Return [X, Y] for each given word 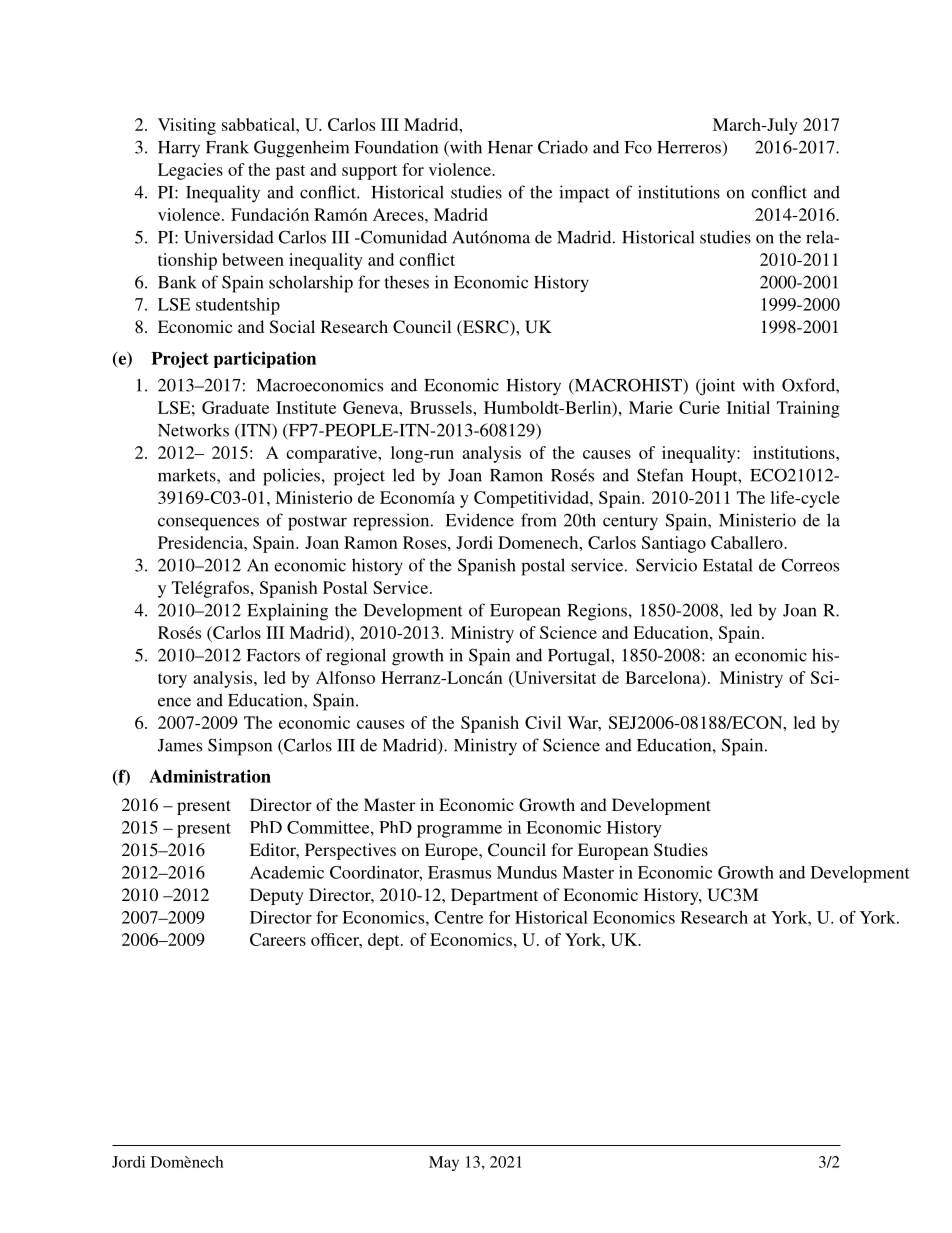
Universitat [554, 678]
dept [385, 941]
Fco [638, 147]
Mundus [527, 872]
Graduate [235, 407]
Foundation [396, 147]
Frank [227, 147]
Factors [273, 655]
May [444, 1163]
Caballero [748, 542]
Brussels [442, 407]
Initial [748, 407]
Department [494, 896]
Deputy [277, 896]
